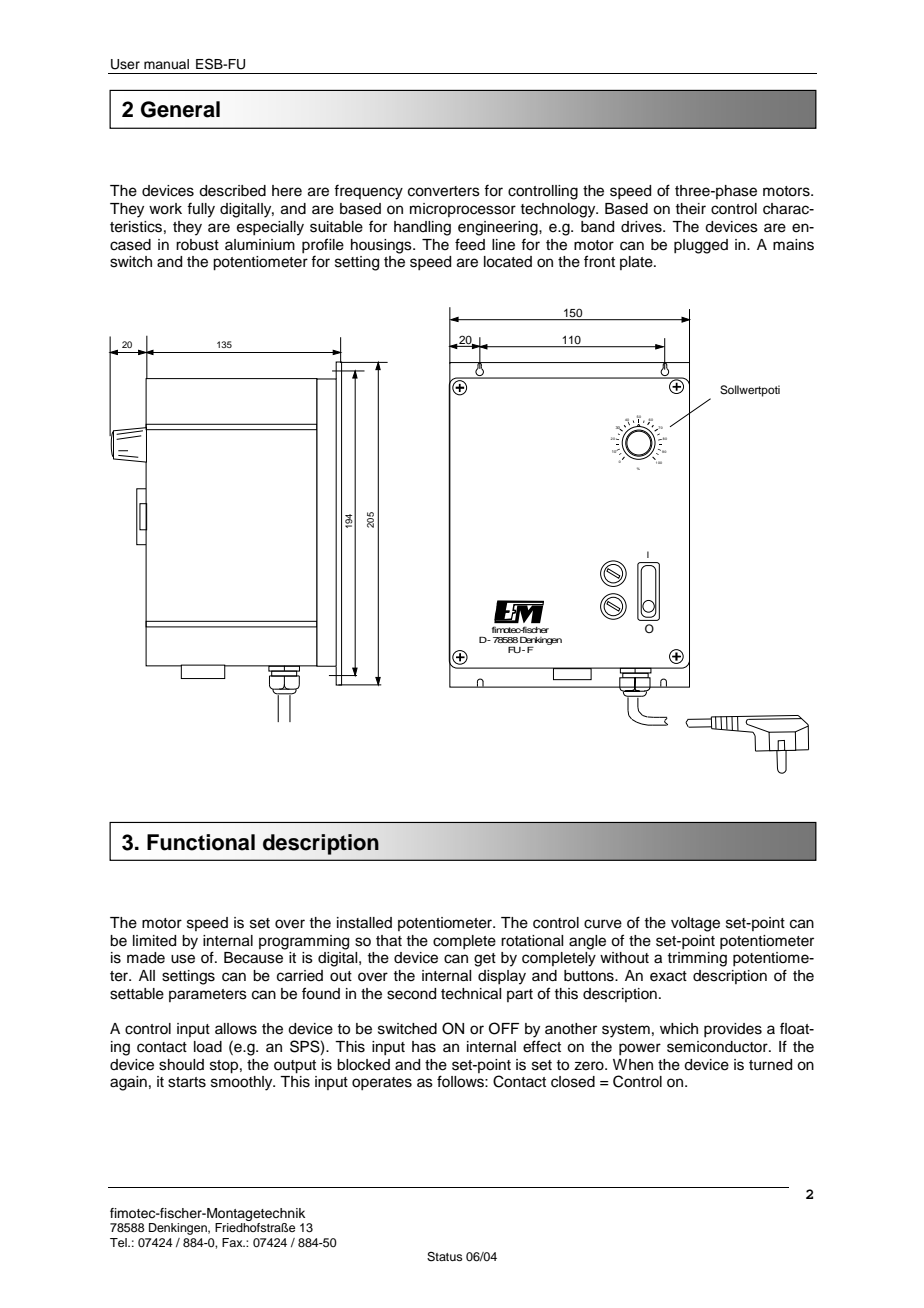 Image resolution: width=924 pixels, height=1308 pixels. Describe the element at coordinates (770, 1065) in the page. I see `turned` at that location.
